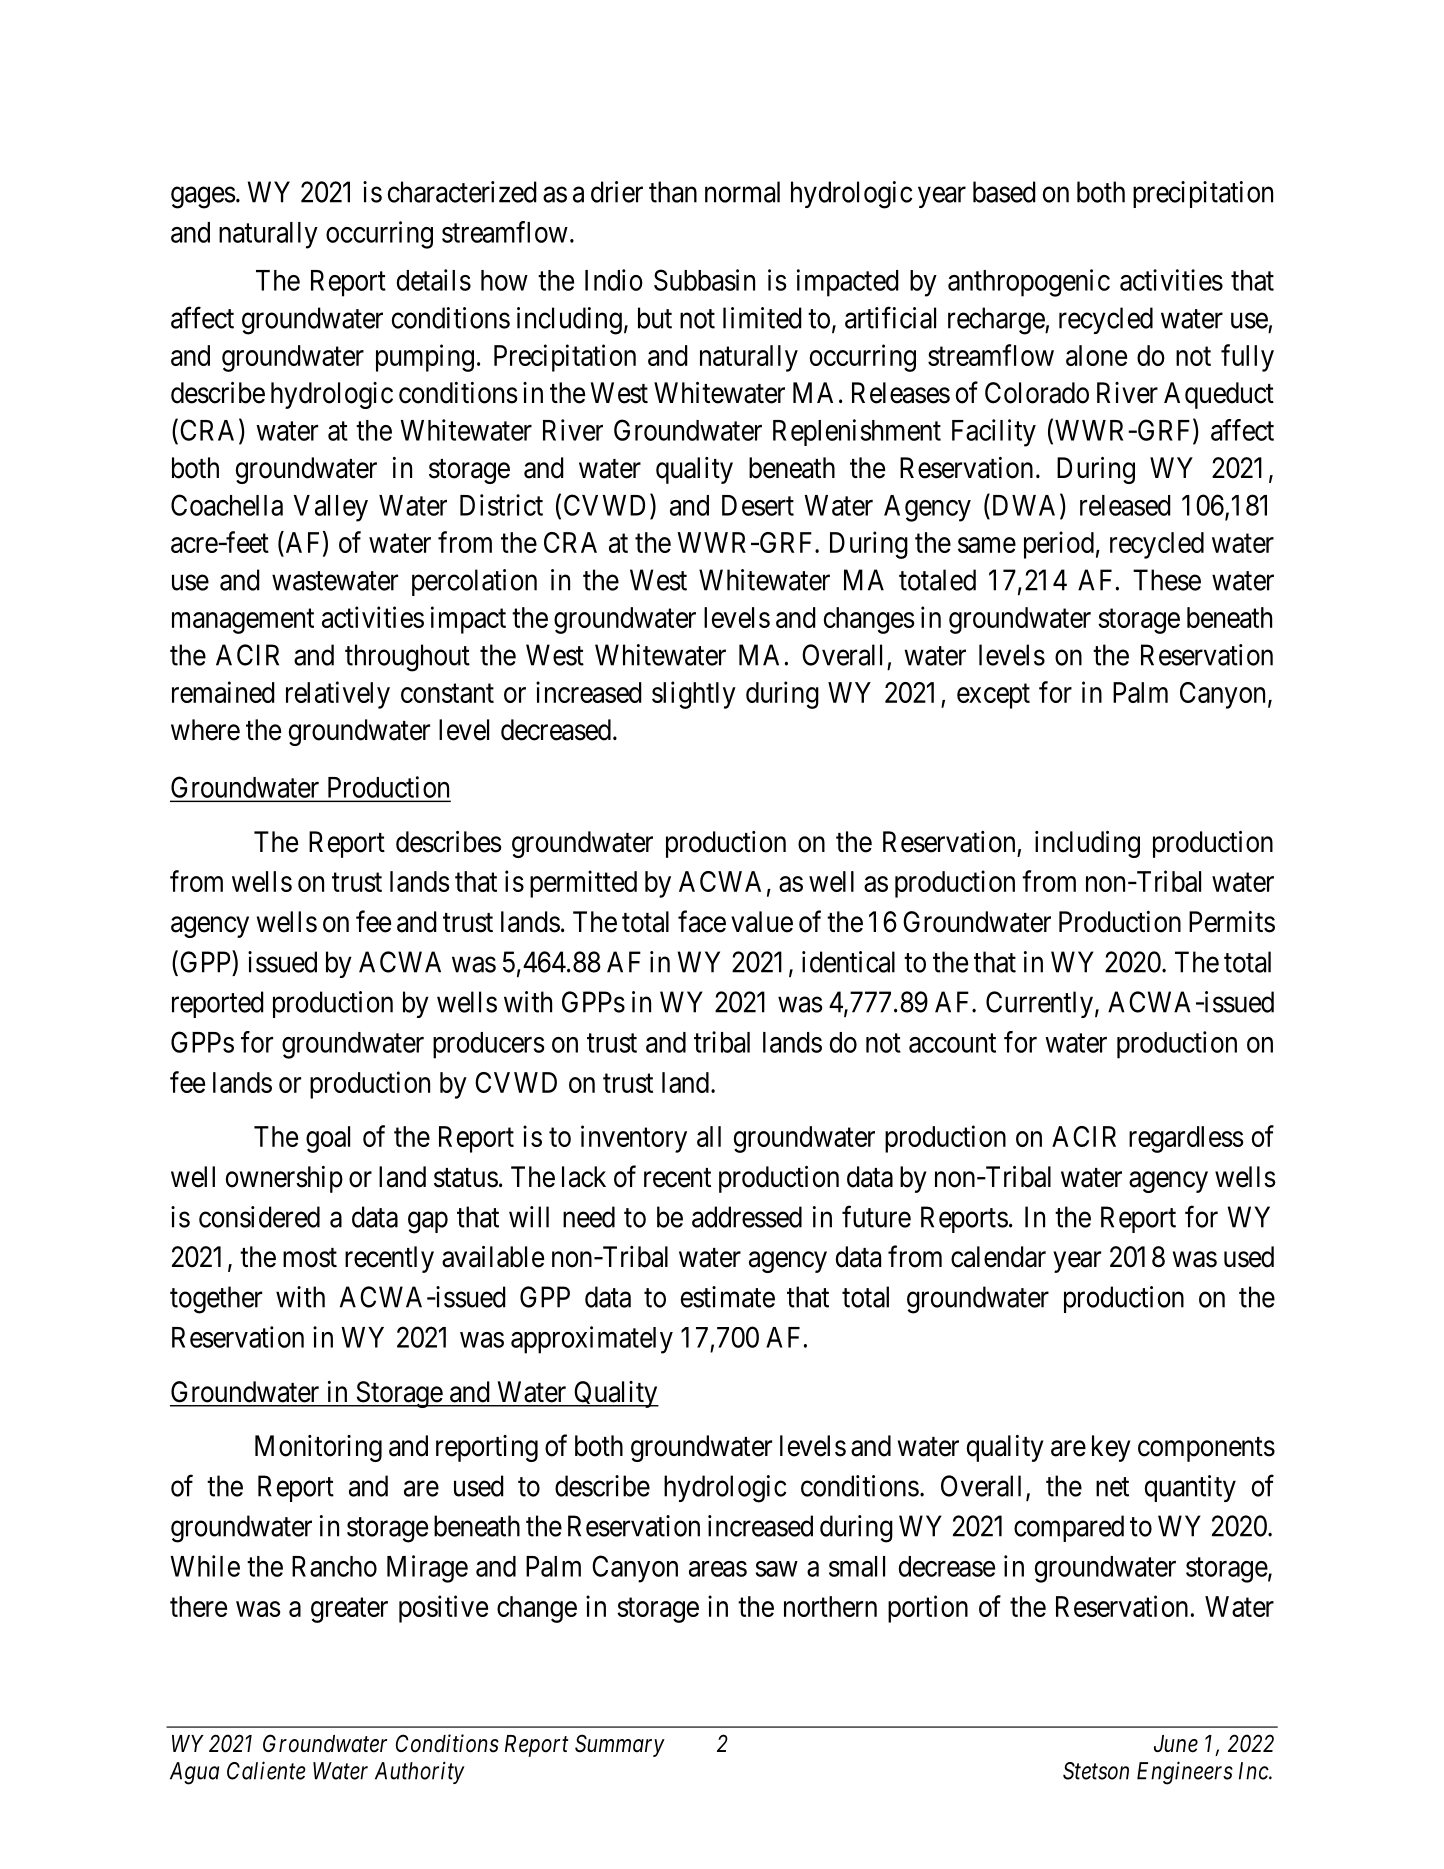  I want to click on details, so click(434, 280).
